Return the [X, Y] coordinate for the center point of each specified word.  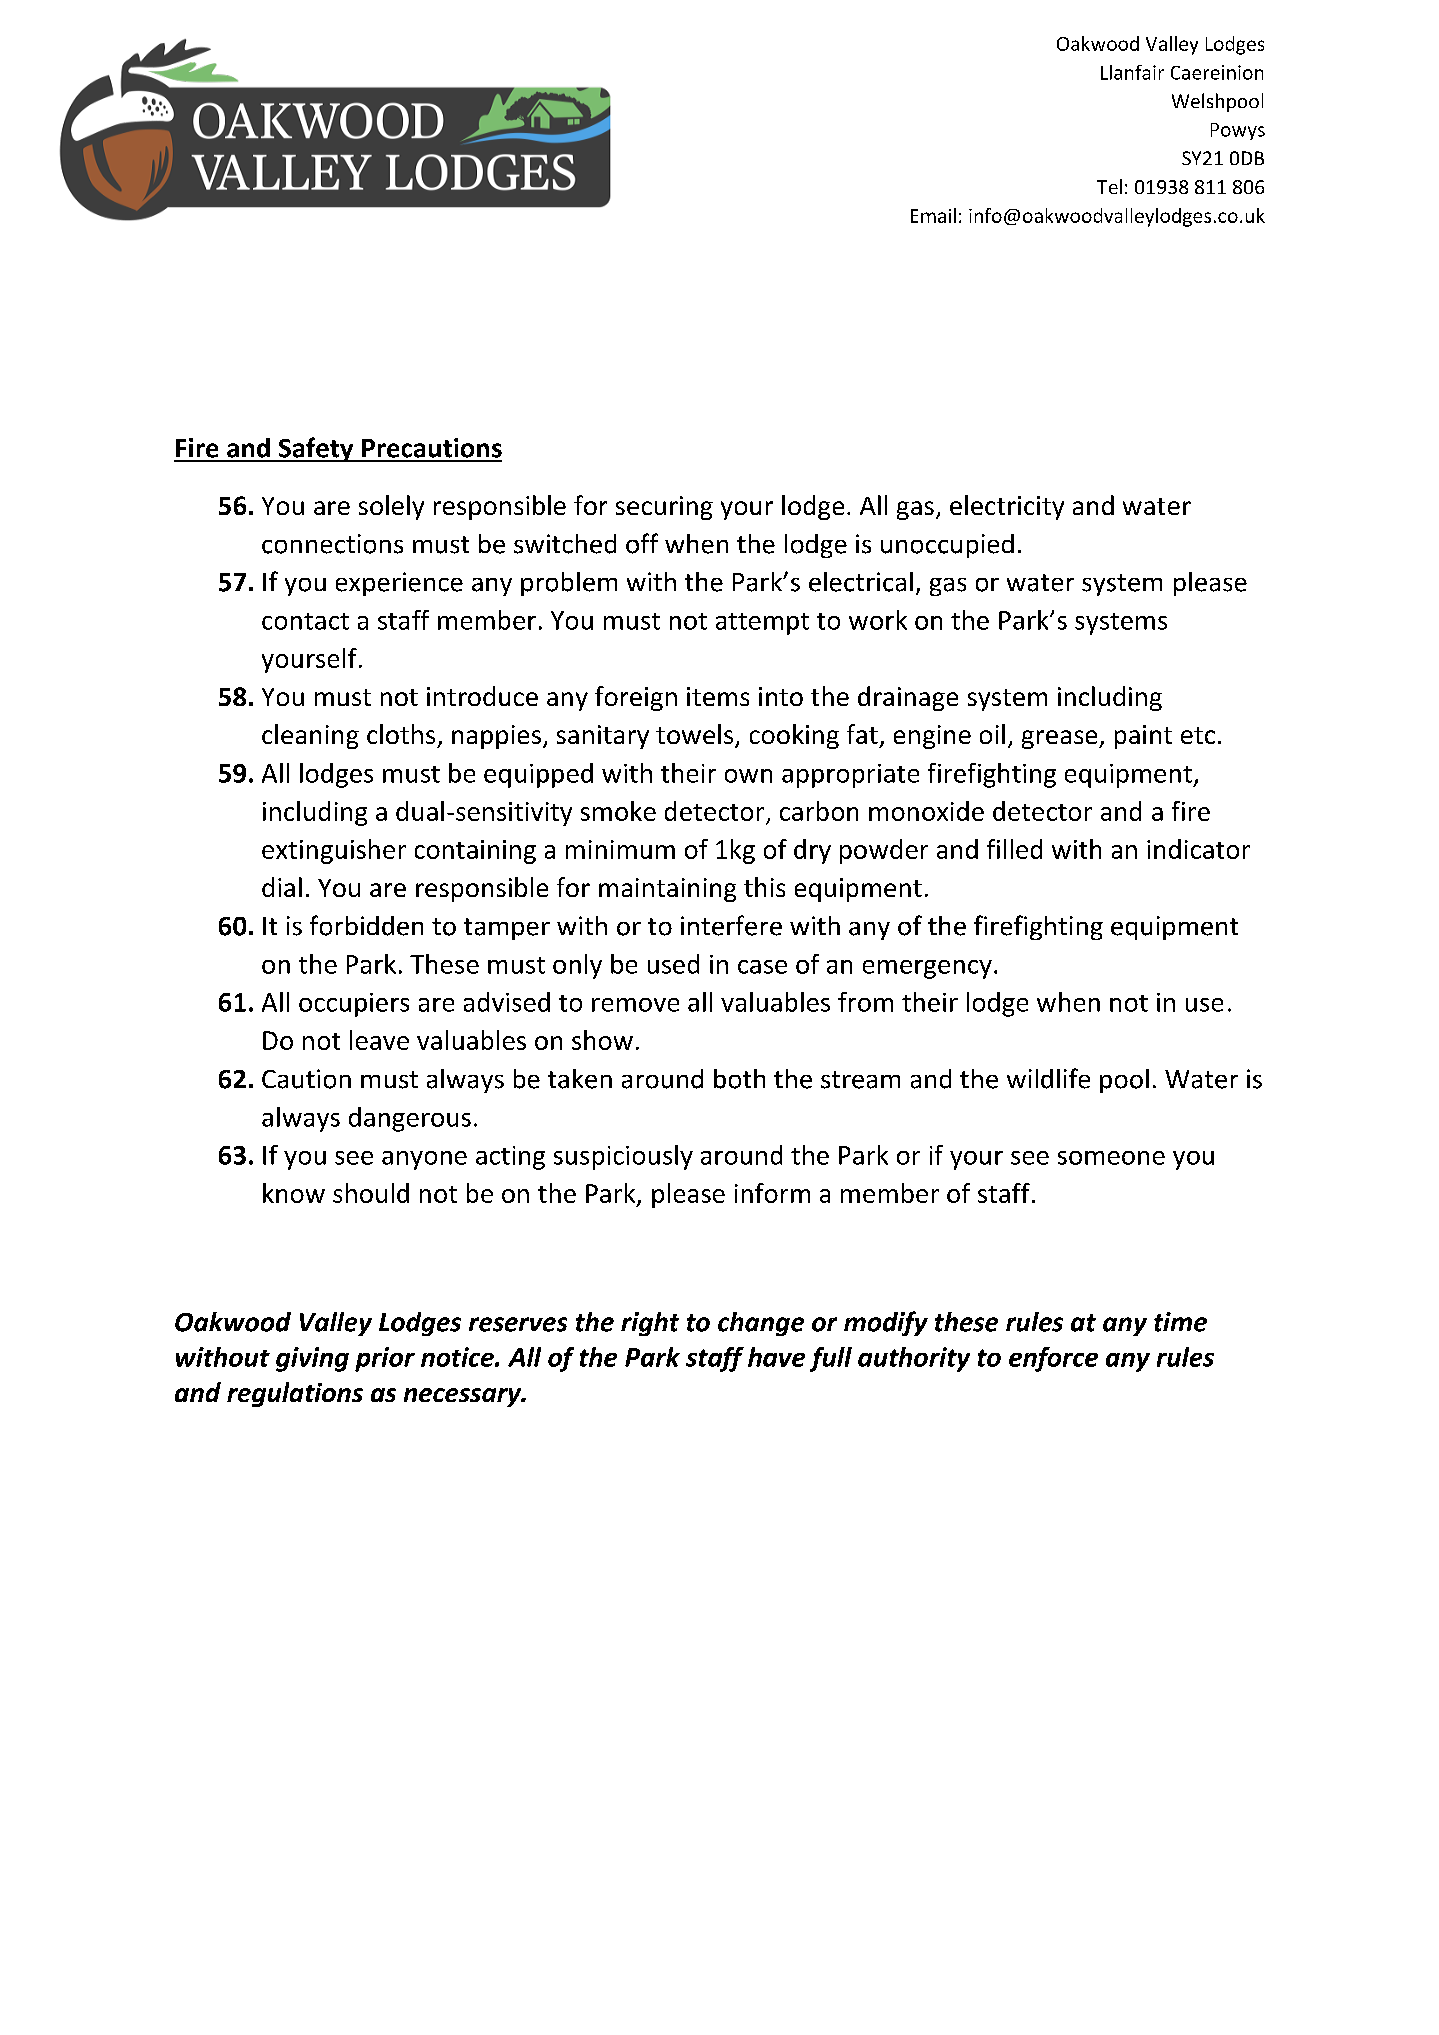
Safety [316, 449]
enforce [1053, 1359]
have [776, 1357]
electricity [1007, 507]
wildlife [1048, 1078]
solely [391, 507]
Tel [1109, 186]
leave [379, 1040]
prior [385, 1359]
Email [933, 215]
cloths [401, 734]
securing [664, 508]
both [739, 1079]
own [748, 776]
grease [1061, 739]
